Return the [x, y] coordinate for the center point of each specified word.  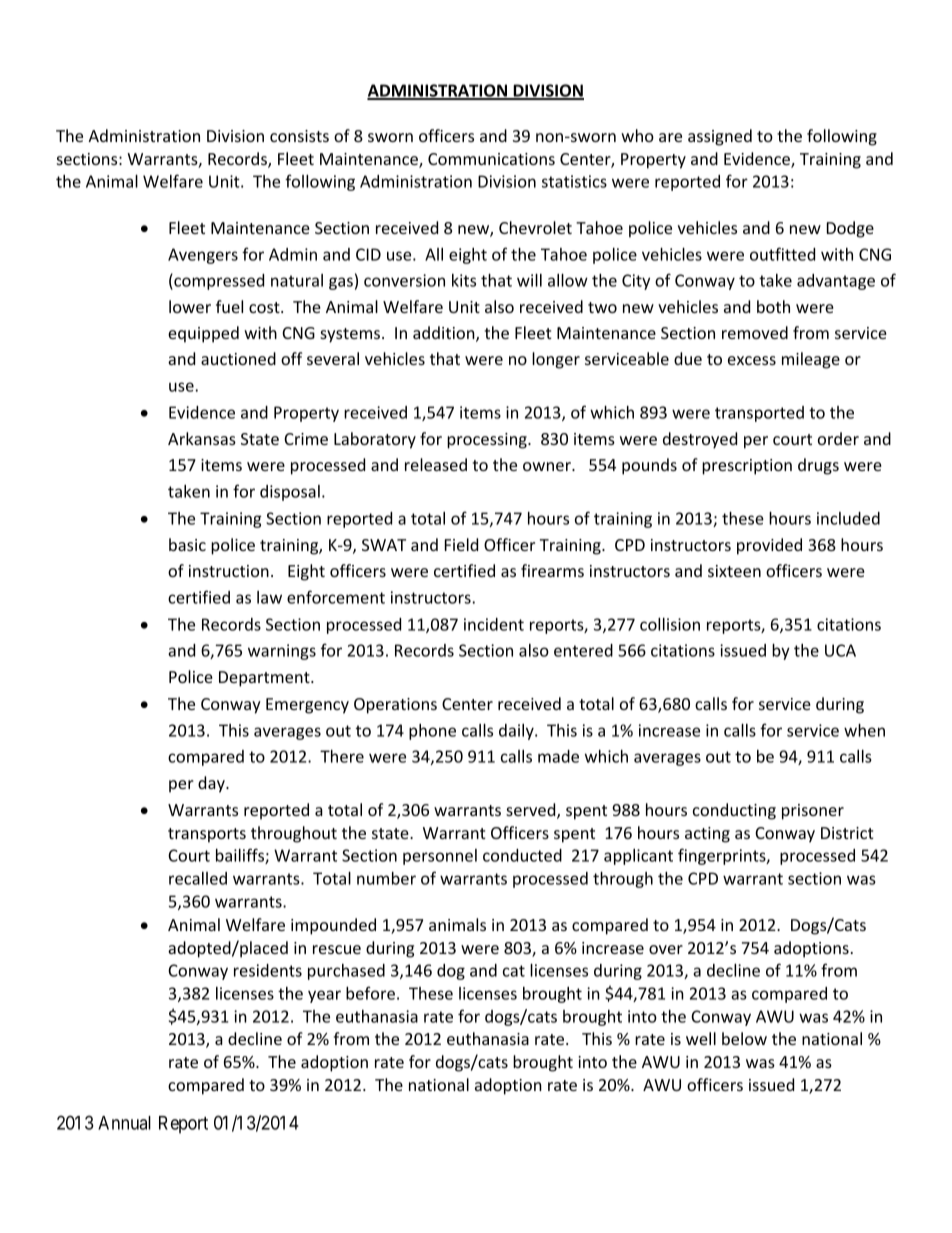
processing [488, 441]
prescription [747, 467]
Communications [491, 159]
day [212, 784]
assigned [720, 137]
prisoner [813, 812]
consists [299, 136]
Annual [124, 1123]
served [532, 811]
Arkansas [202, 438]
